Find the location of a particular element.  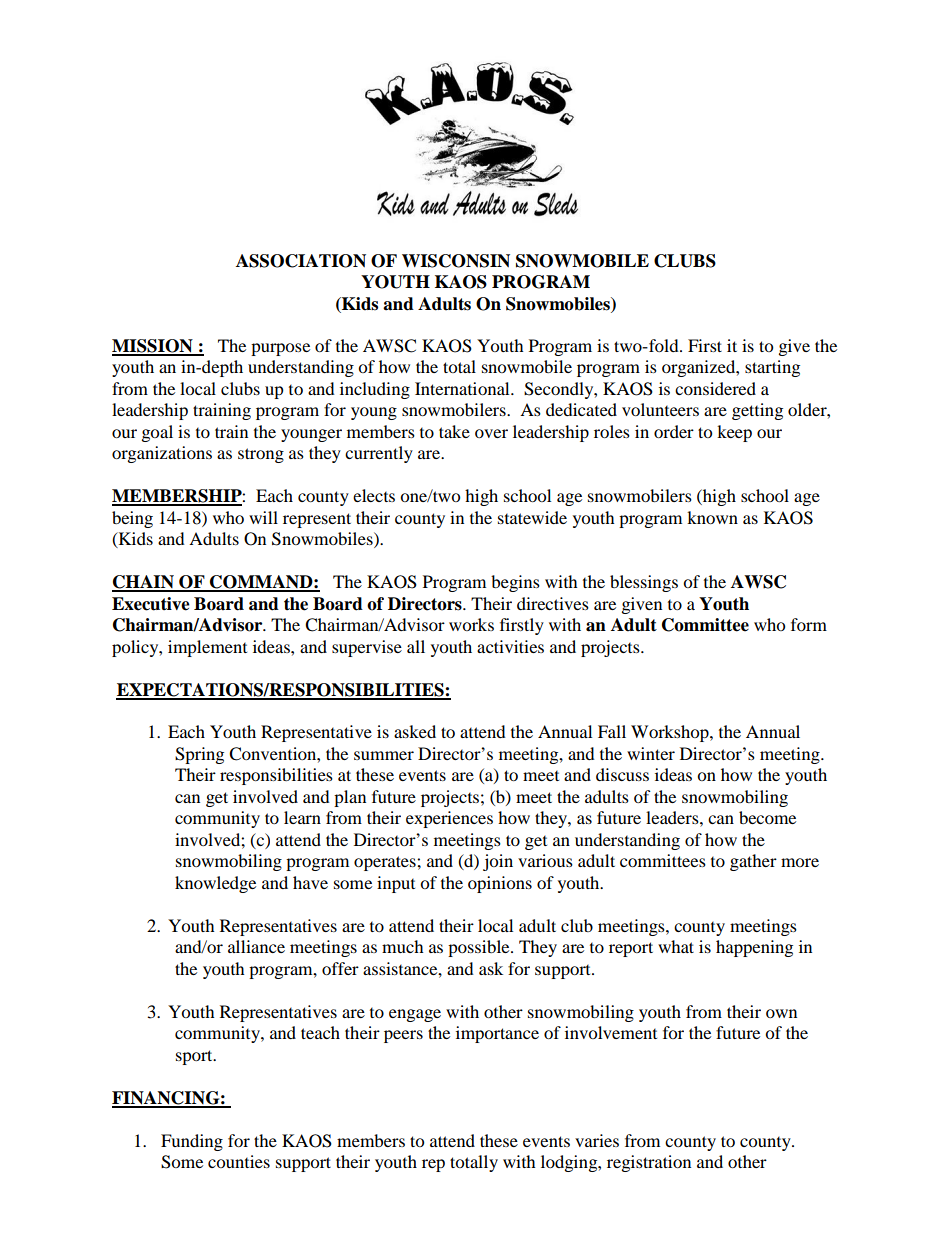

asked is located at coordinates (415, 731).
